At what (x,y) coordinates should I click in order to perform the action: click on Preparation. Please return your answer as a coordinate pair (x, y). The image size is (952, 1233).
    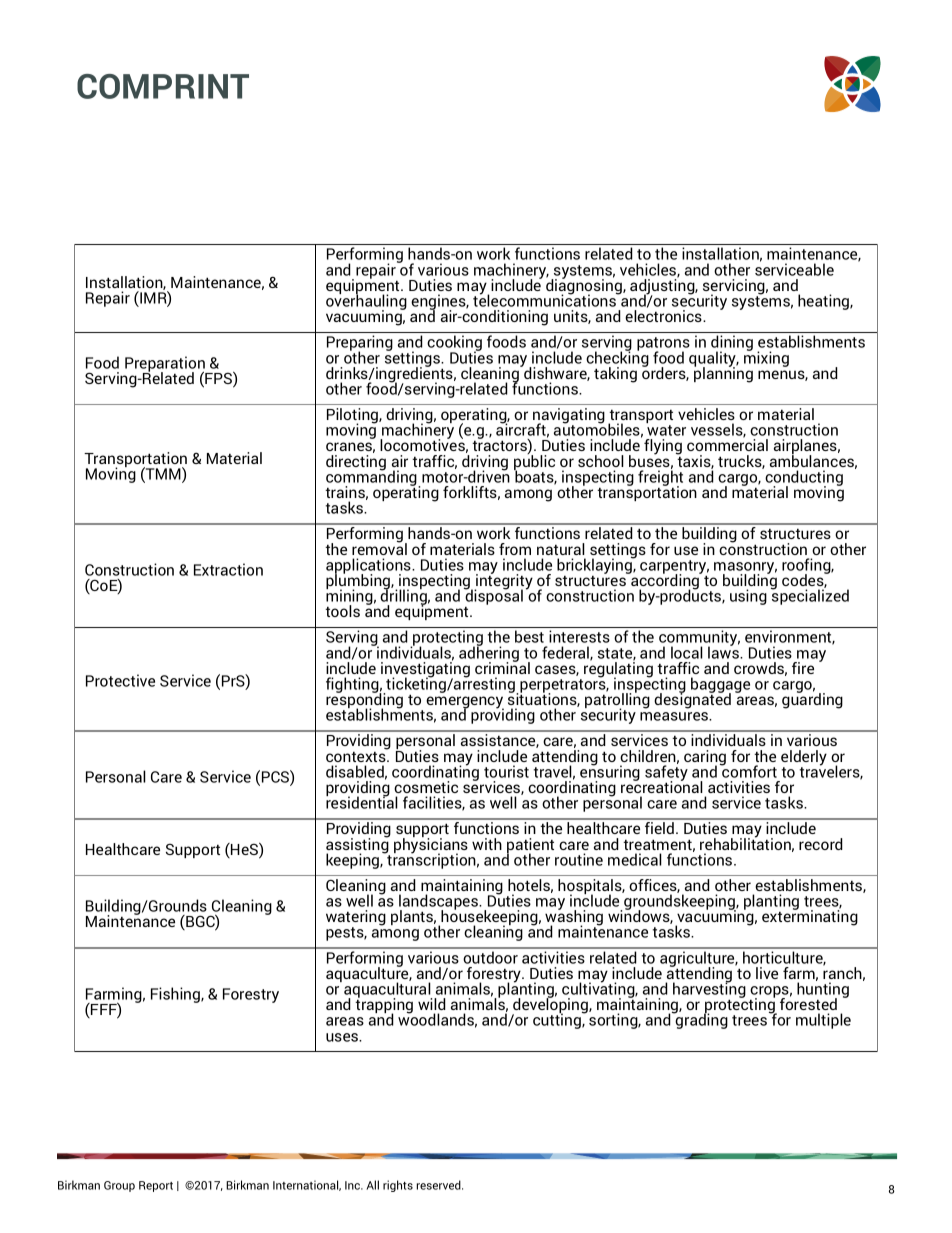
    Looking at the image, I should click on (166, 365).
